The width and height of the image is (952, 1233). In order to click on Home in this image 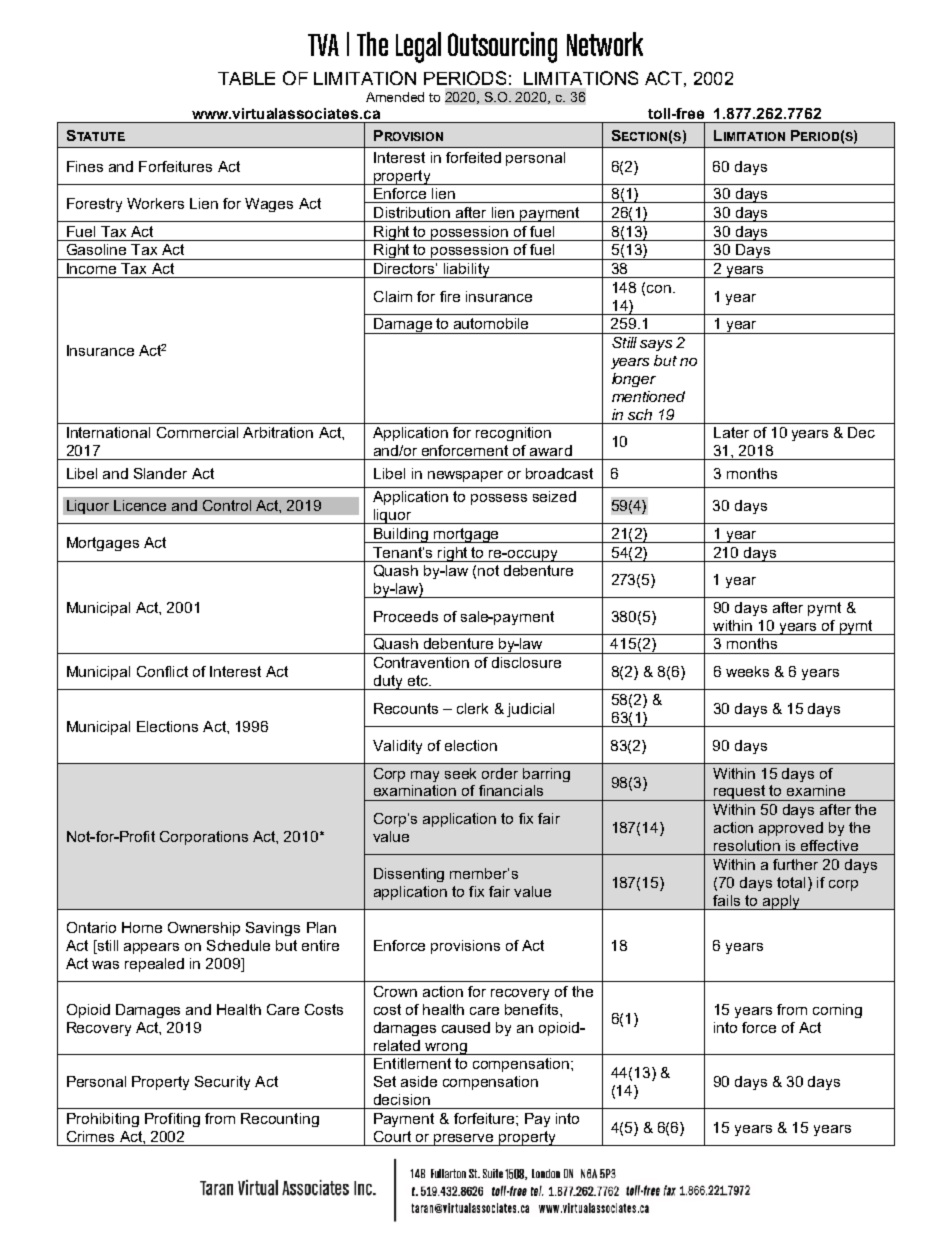, I will do `click(142, 927)`.
